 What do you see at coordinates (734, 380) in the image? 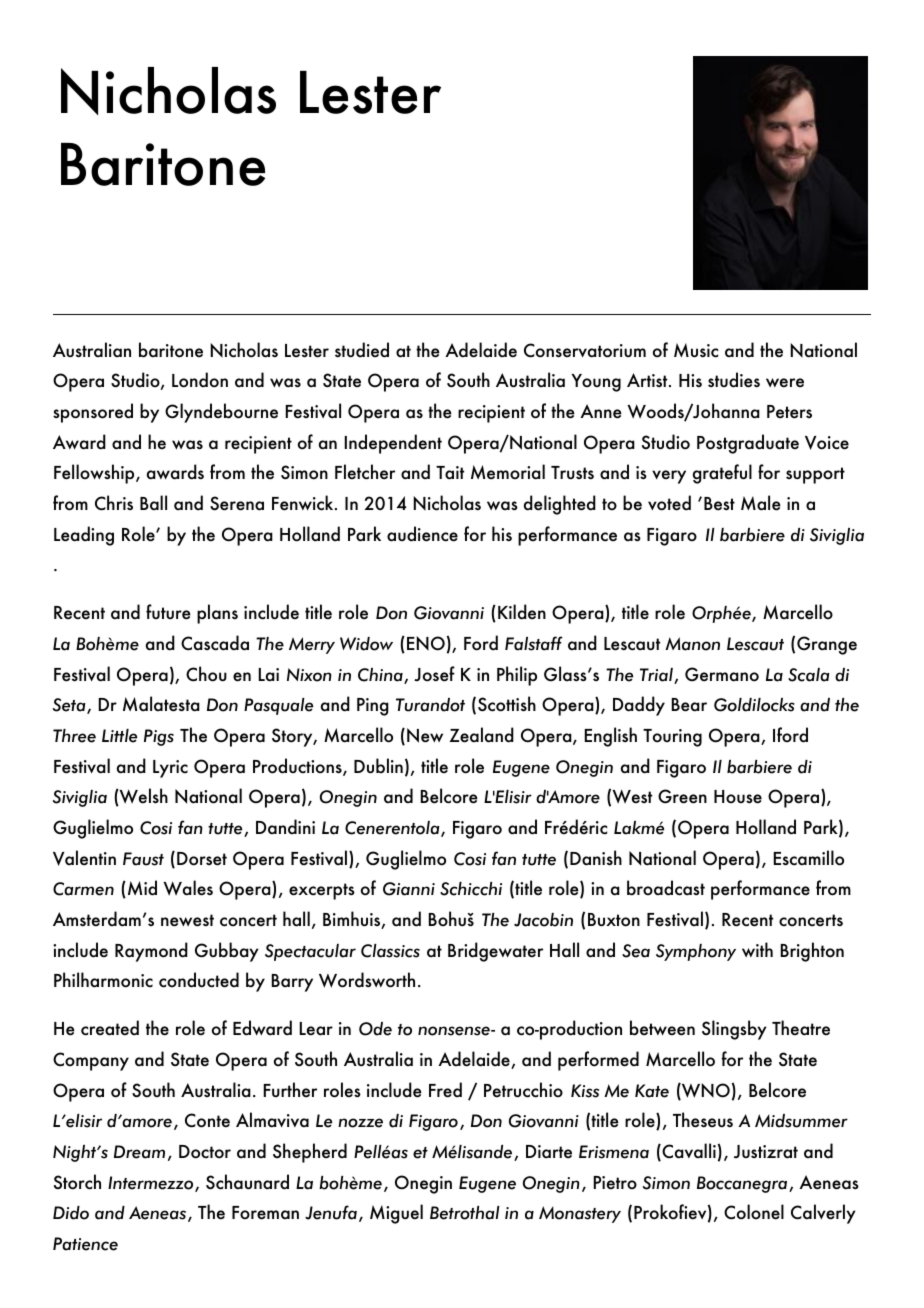
I see `studies` at bounding box center [734, 380].
